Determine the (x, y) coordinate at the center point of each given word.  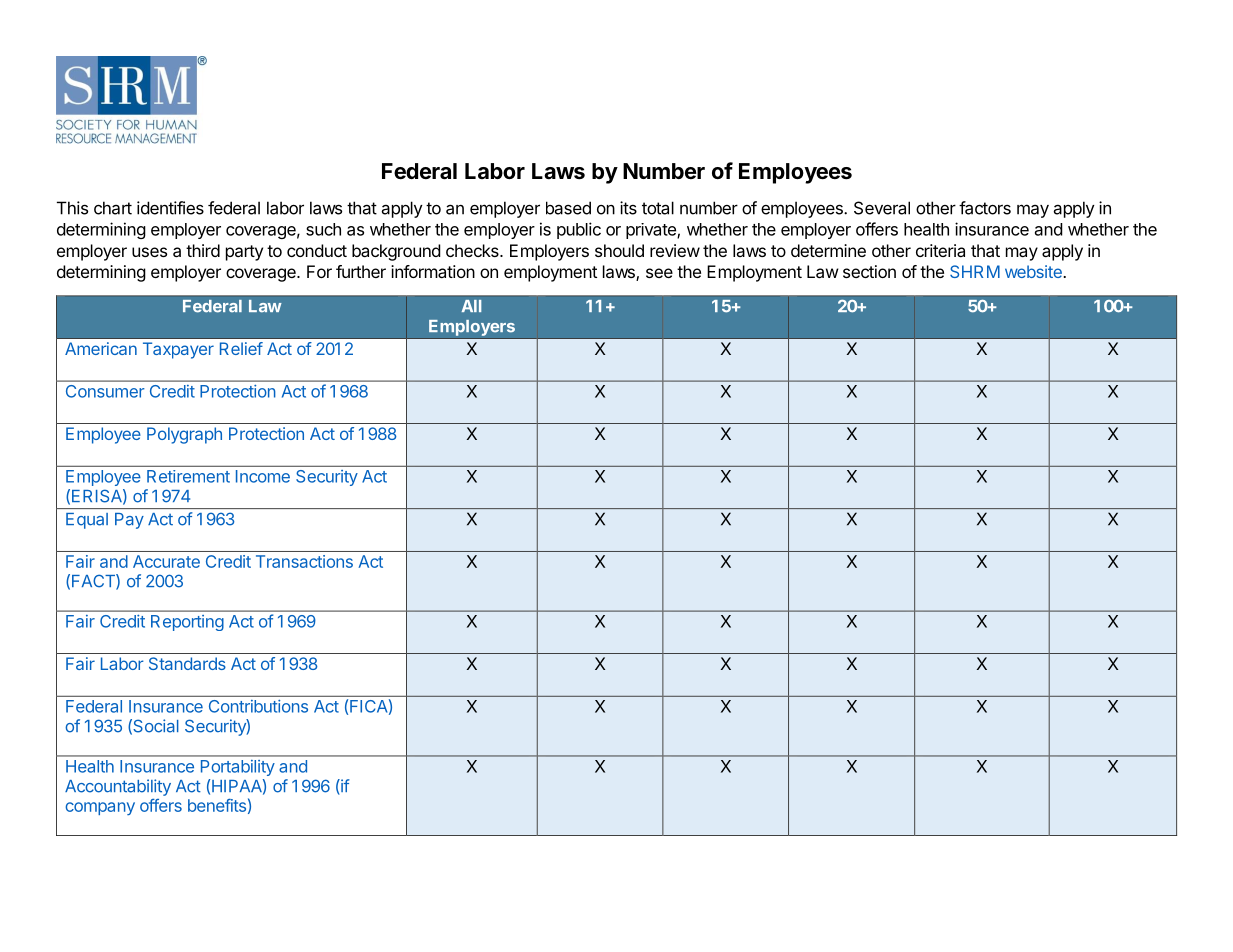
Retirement (188, 476)
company (100, 808)
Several (882, 208)
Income (263, 476)
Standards (187, 663)
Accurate (166, 561)
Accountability (118, 787)
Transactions (304, 561)
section (869, 271)
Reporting (187, 623)
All (471, 306)
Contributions (258, 706)
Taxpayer (178, 350)
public (579, 230)
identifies (170, 208)
